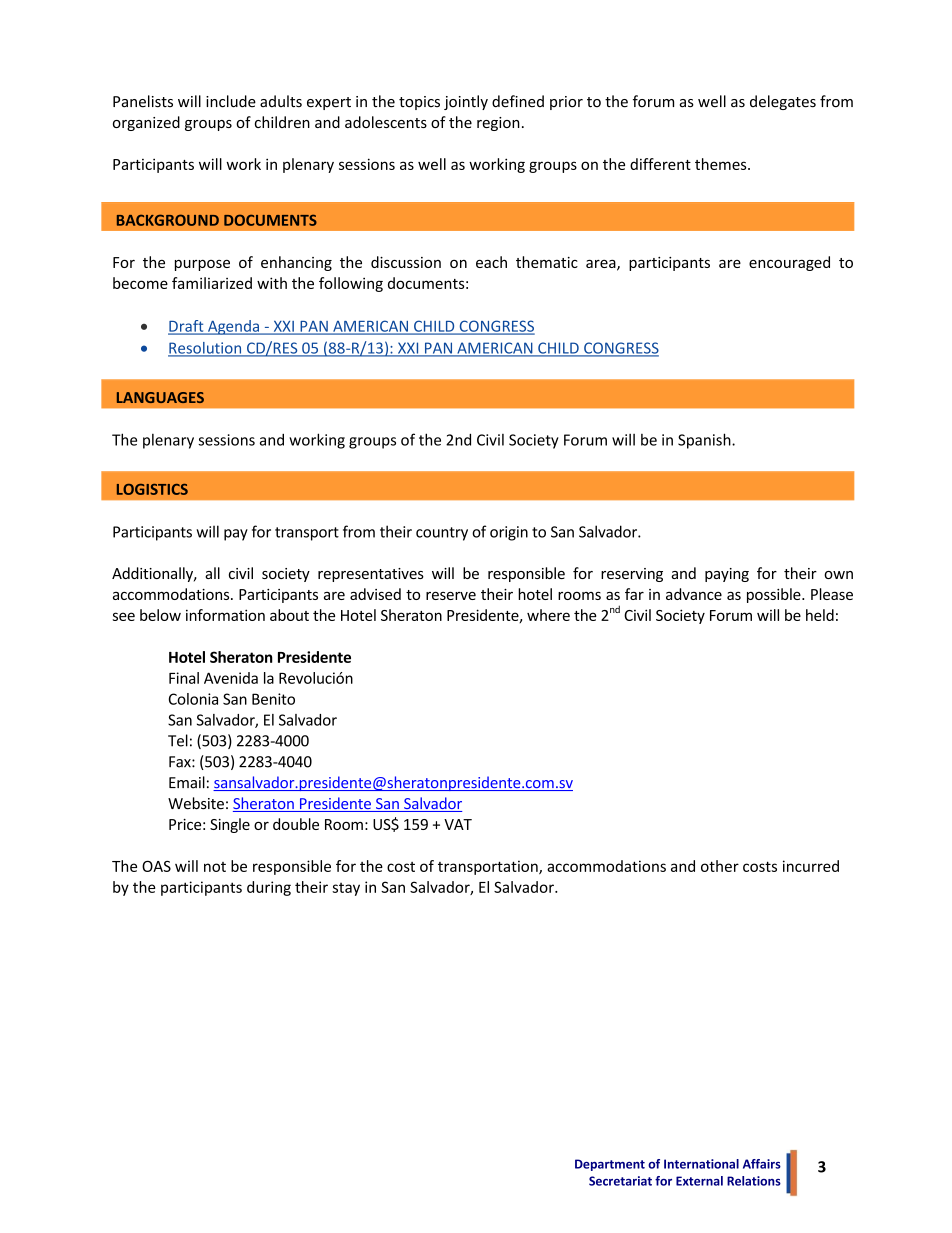 The height and width of the document is (1233, 952). What do you see at coordinates (225, 615) in the document?
I see `information` at bounding box center [225, 615].
